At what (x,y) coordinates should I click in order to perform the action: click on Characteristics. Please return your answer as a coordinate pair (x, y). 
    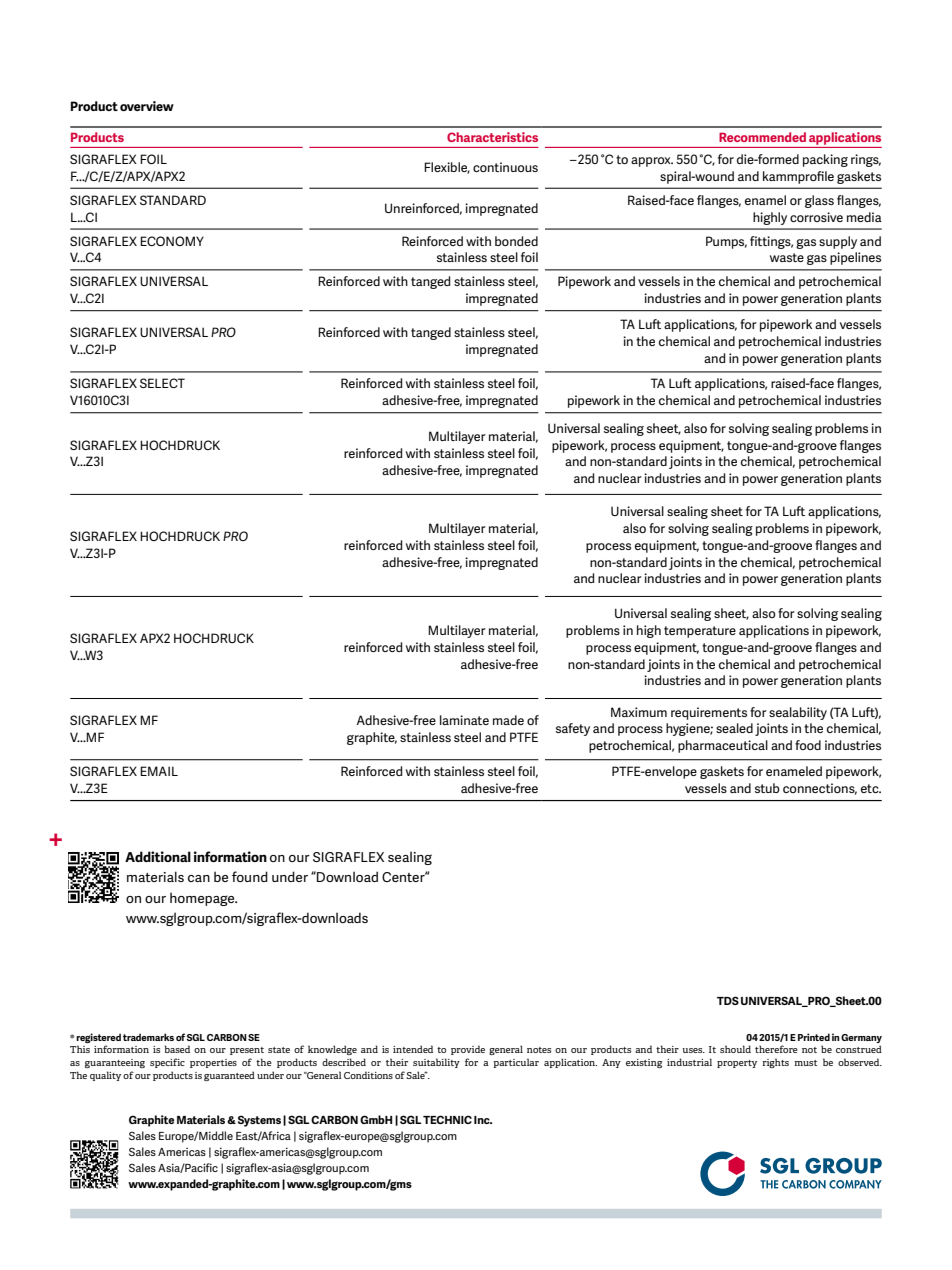
    Looking at the image, I should click on (492, 137).
